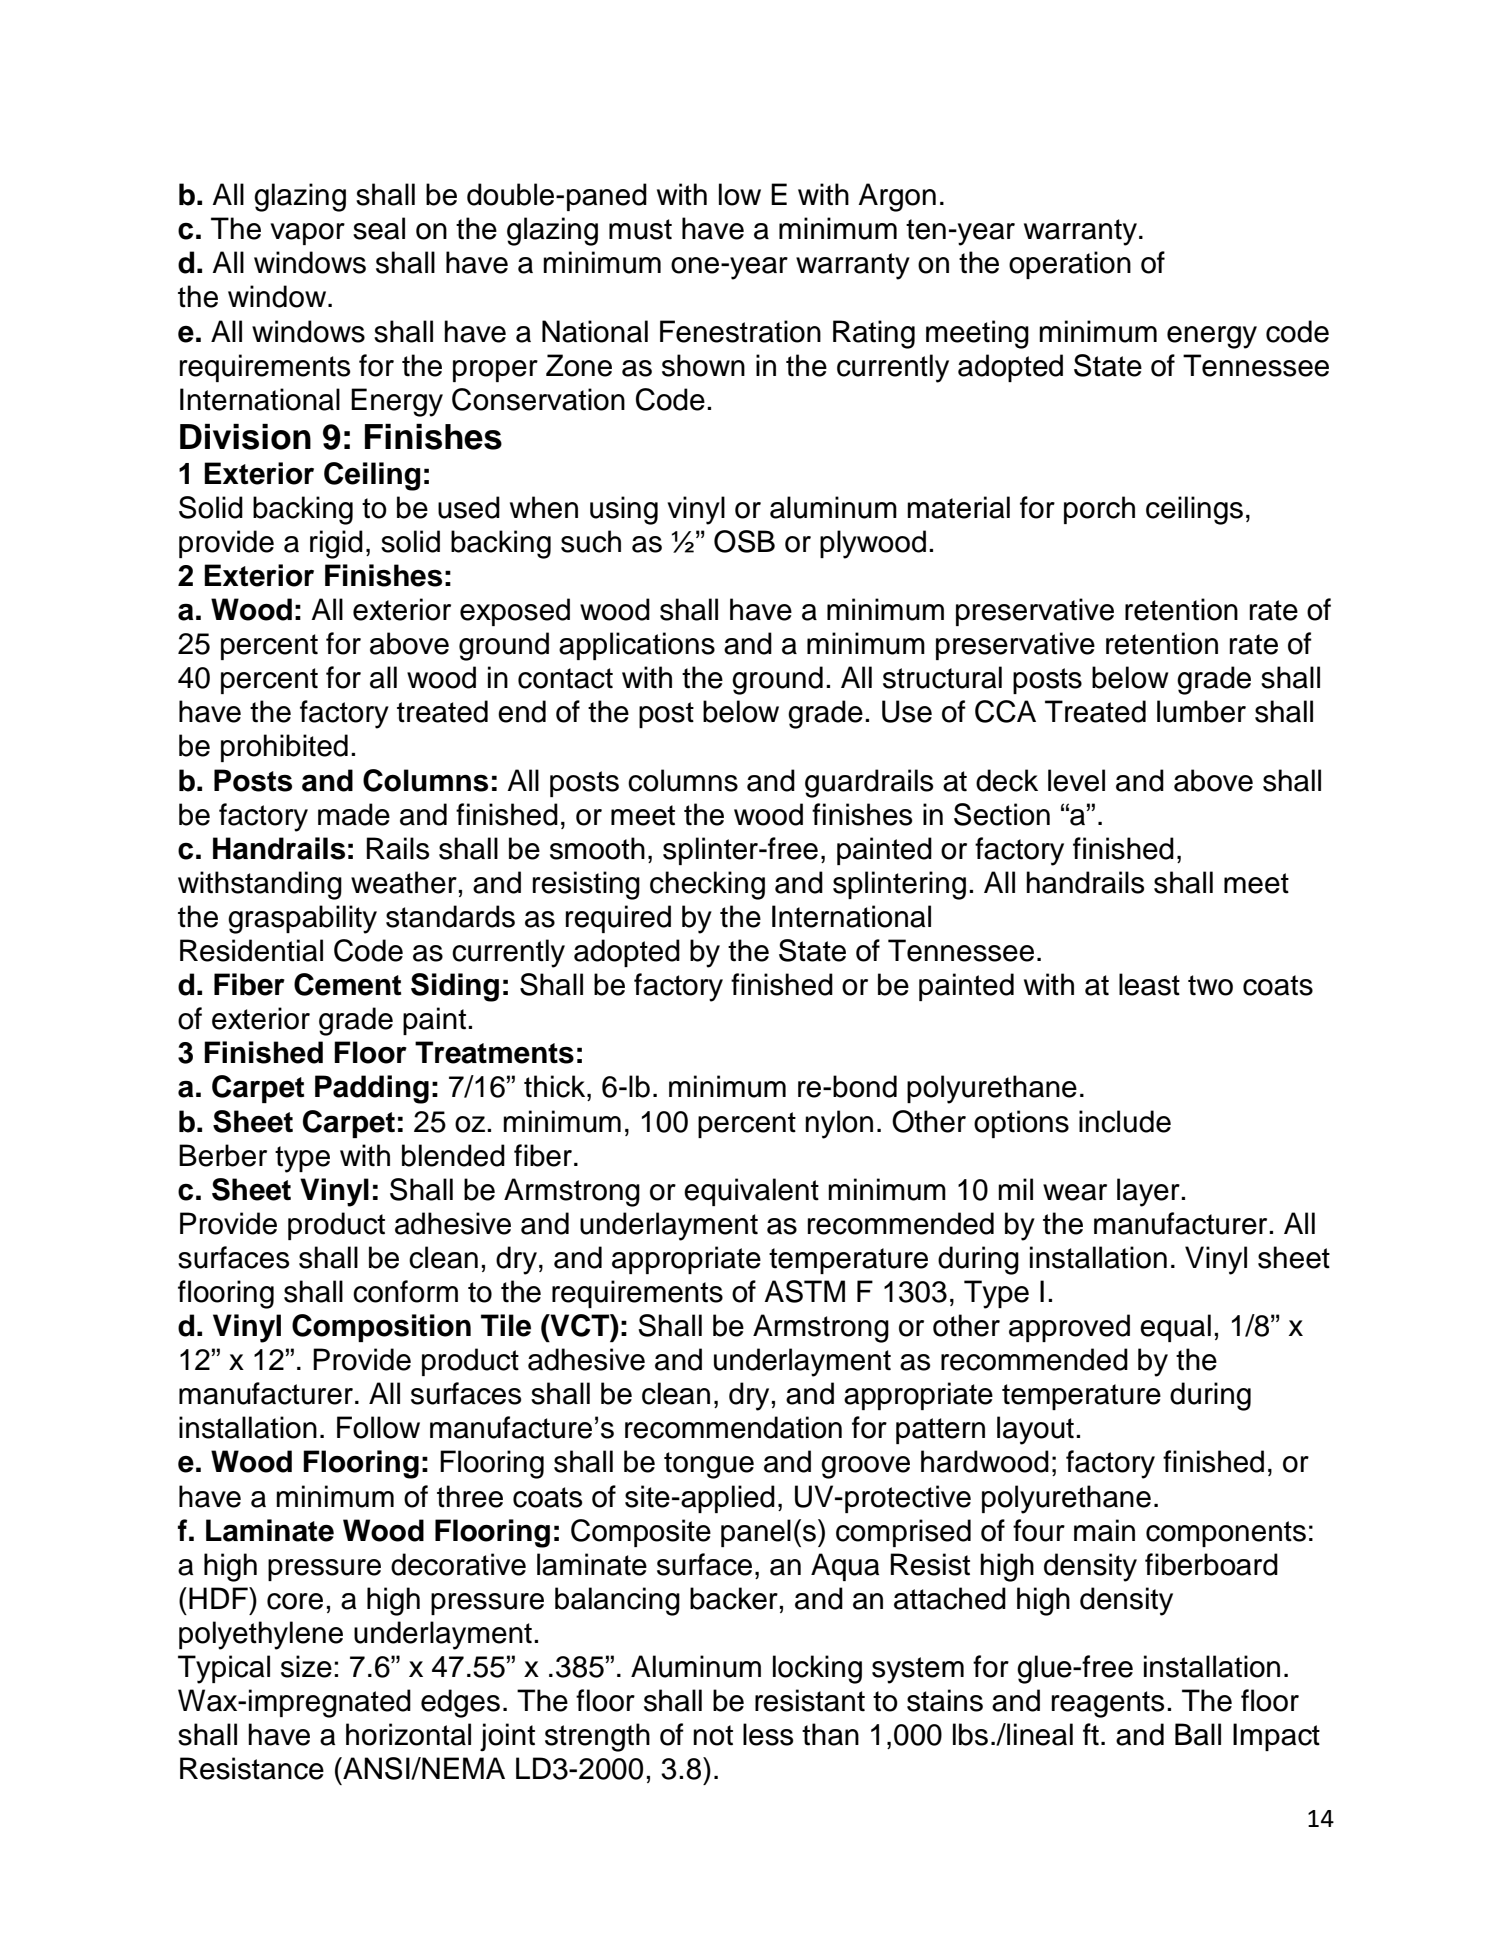 Image resolution: width=1512 pixels, height=1957 pixels. What do you see at coordinates (1108, 1704) in the screenshot?
I see `reagents` at bounding box center [1108, 1704].
